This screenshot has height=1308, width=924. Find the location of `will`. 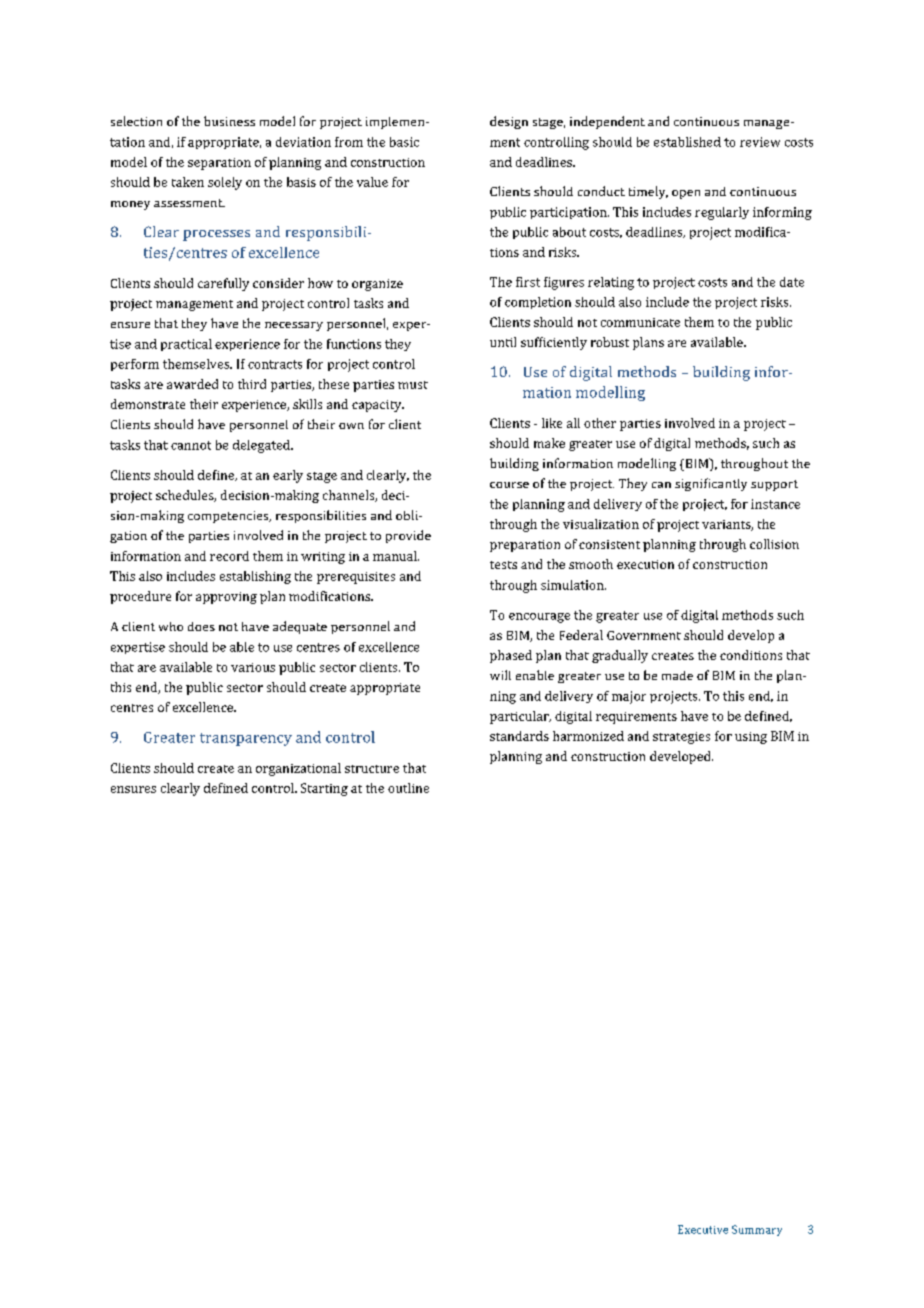

will is located at coordinates (500, 675).
